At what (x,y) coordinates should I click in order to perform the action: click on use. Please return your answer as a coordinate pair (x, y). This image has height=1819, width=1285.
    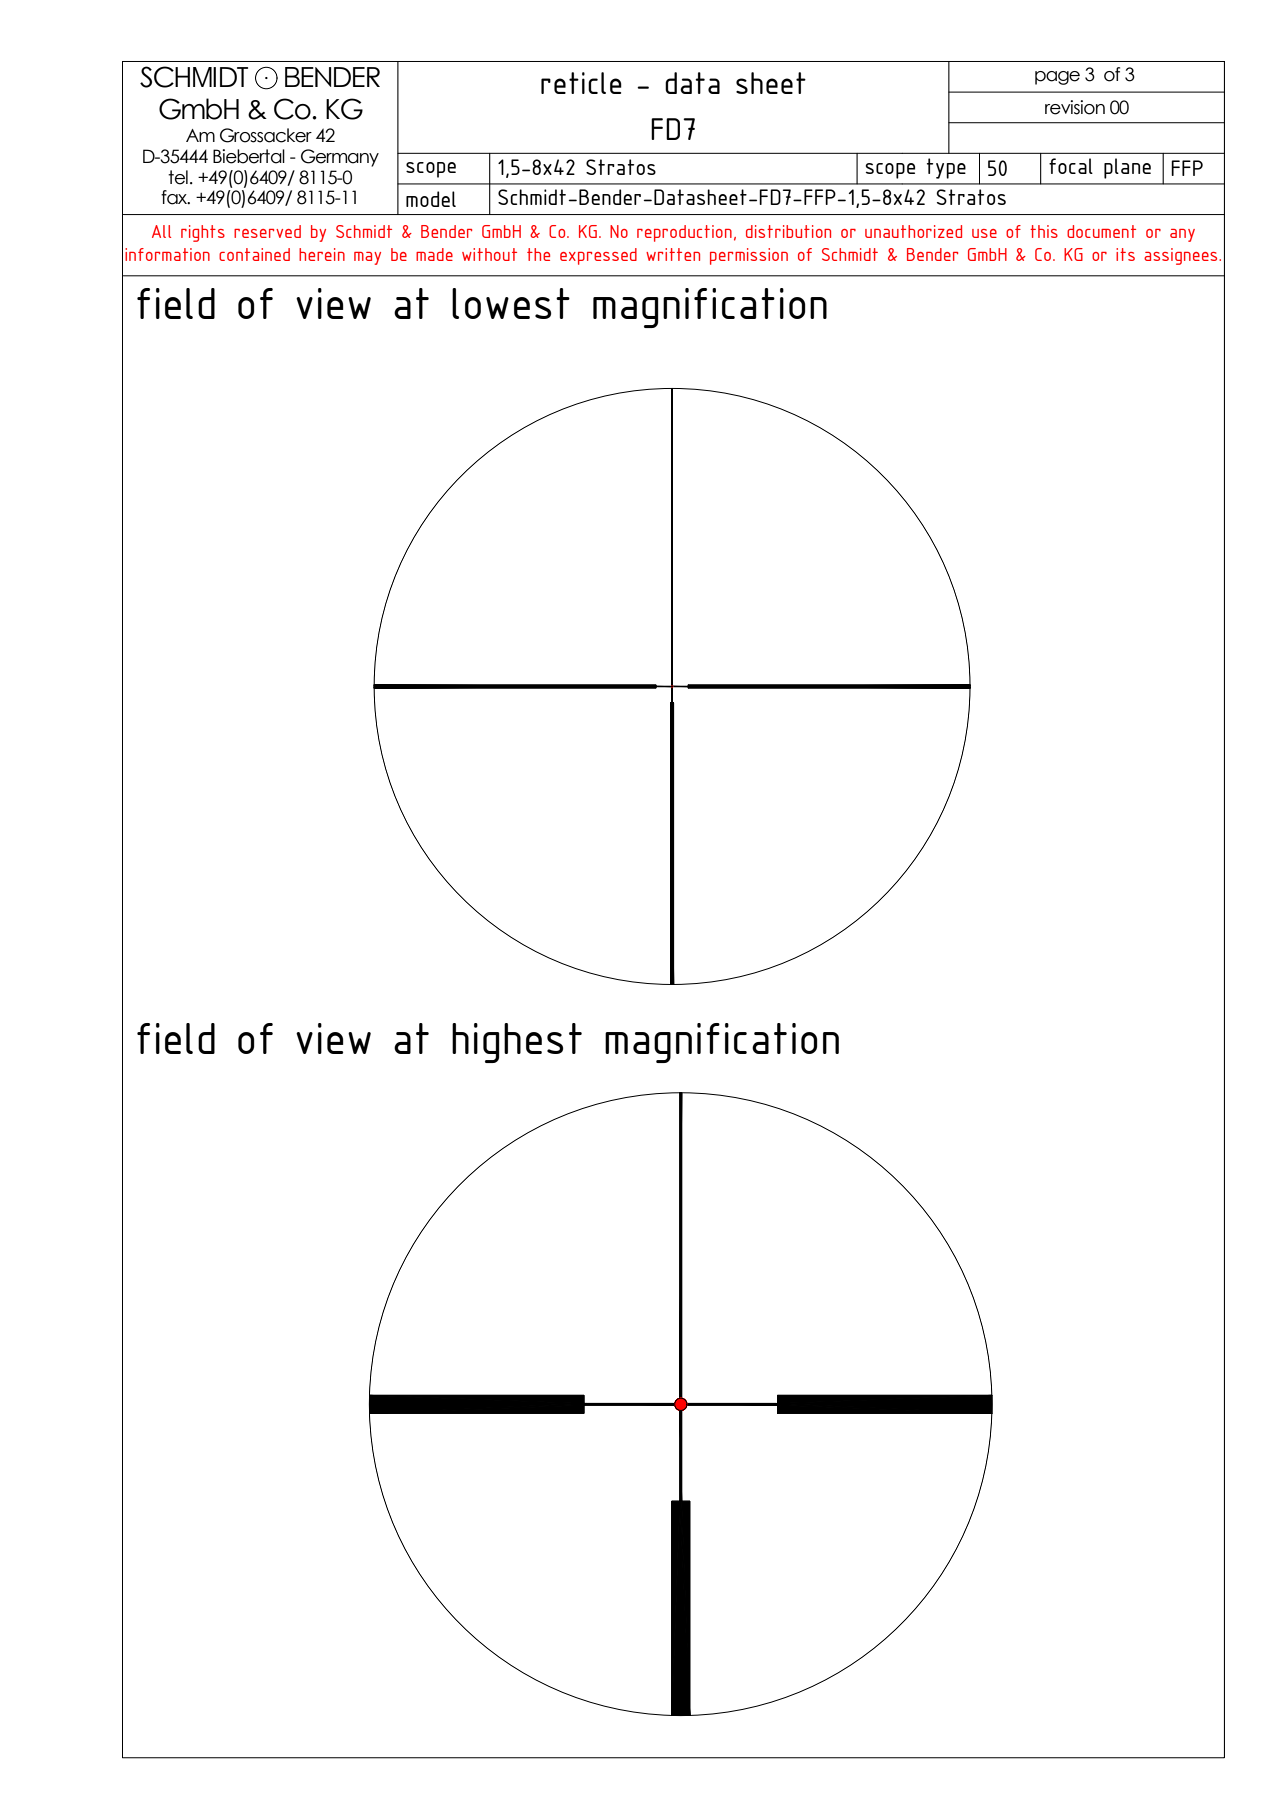
    Looking at the image, I should click on (984, 233).
